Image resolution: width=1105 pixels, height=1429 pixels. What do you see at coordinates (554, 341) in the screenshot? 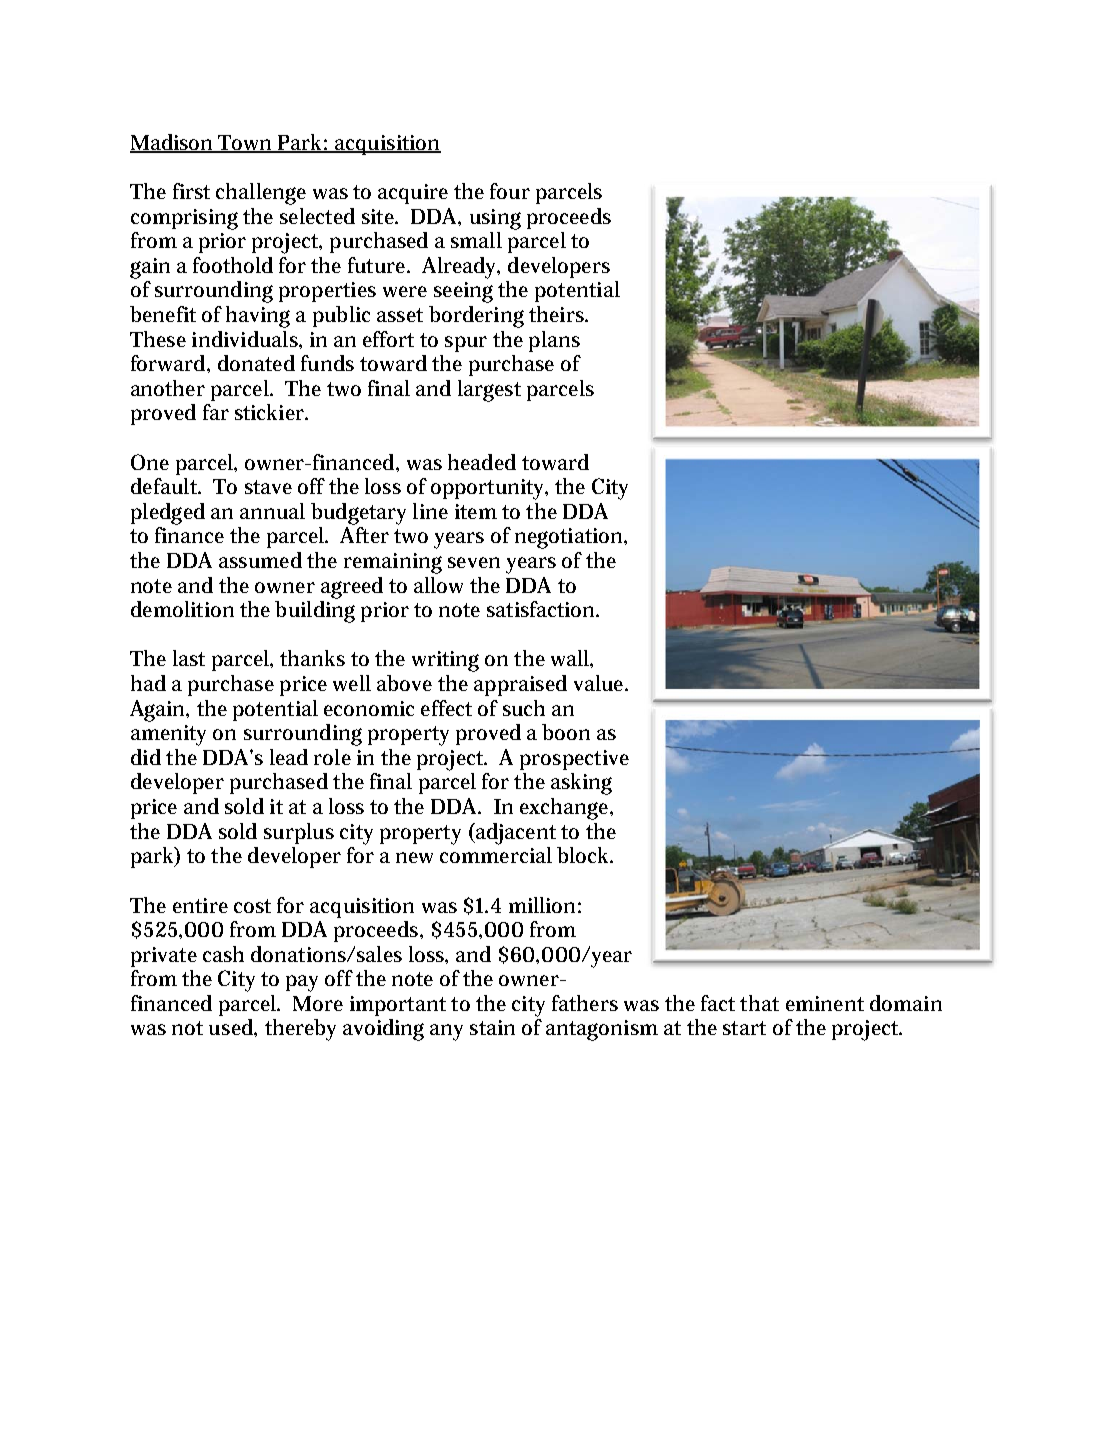
I see `plans` at bounding box center [554, 341].
